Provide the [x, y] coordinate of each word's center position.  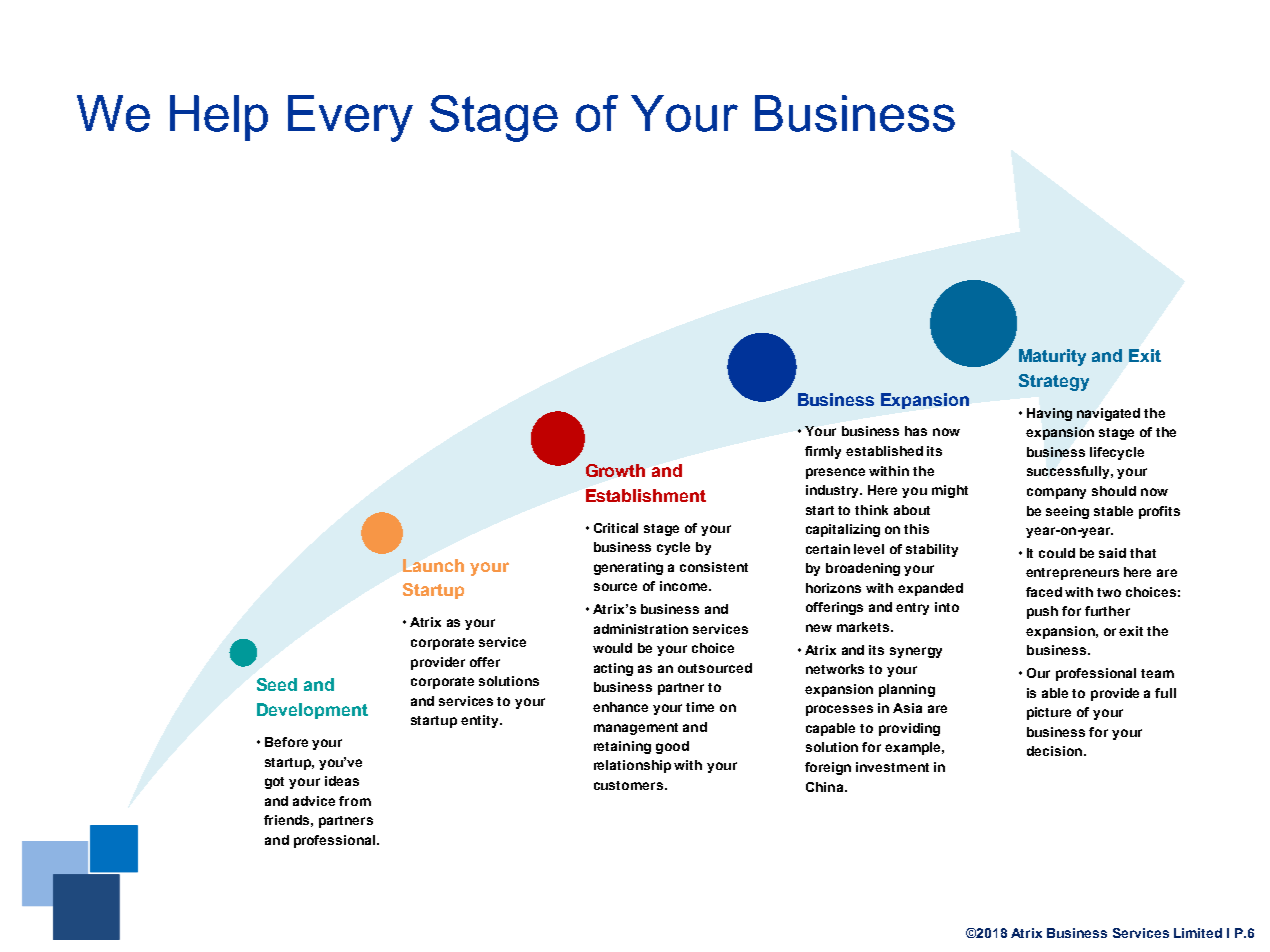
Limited [1198, 933]
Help [219, 118]
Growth [615, 470]
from [355, 801]
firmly [823, 452]
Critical [616, 528]
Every [350, 118]
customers [628, 785]
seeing [1067, 512]
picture [1049, 713]
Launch [433, 565]
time [700, 707]
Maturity [1052, 357]
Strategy [1054, 382]
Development [312, 711]
